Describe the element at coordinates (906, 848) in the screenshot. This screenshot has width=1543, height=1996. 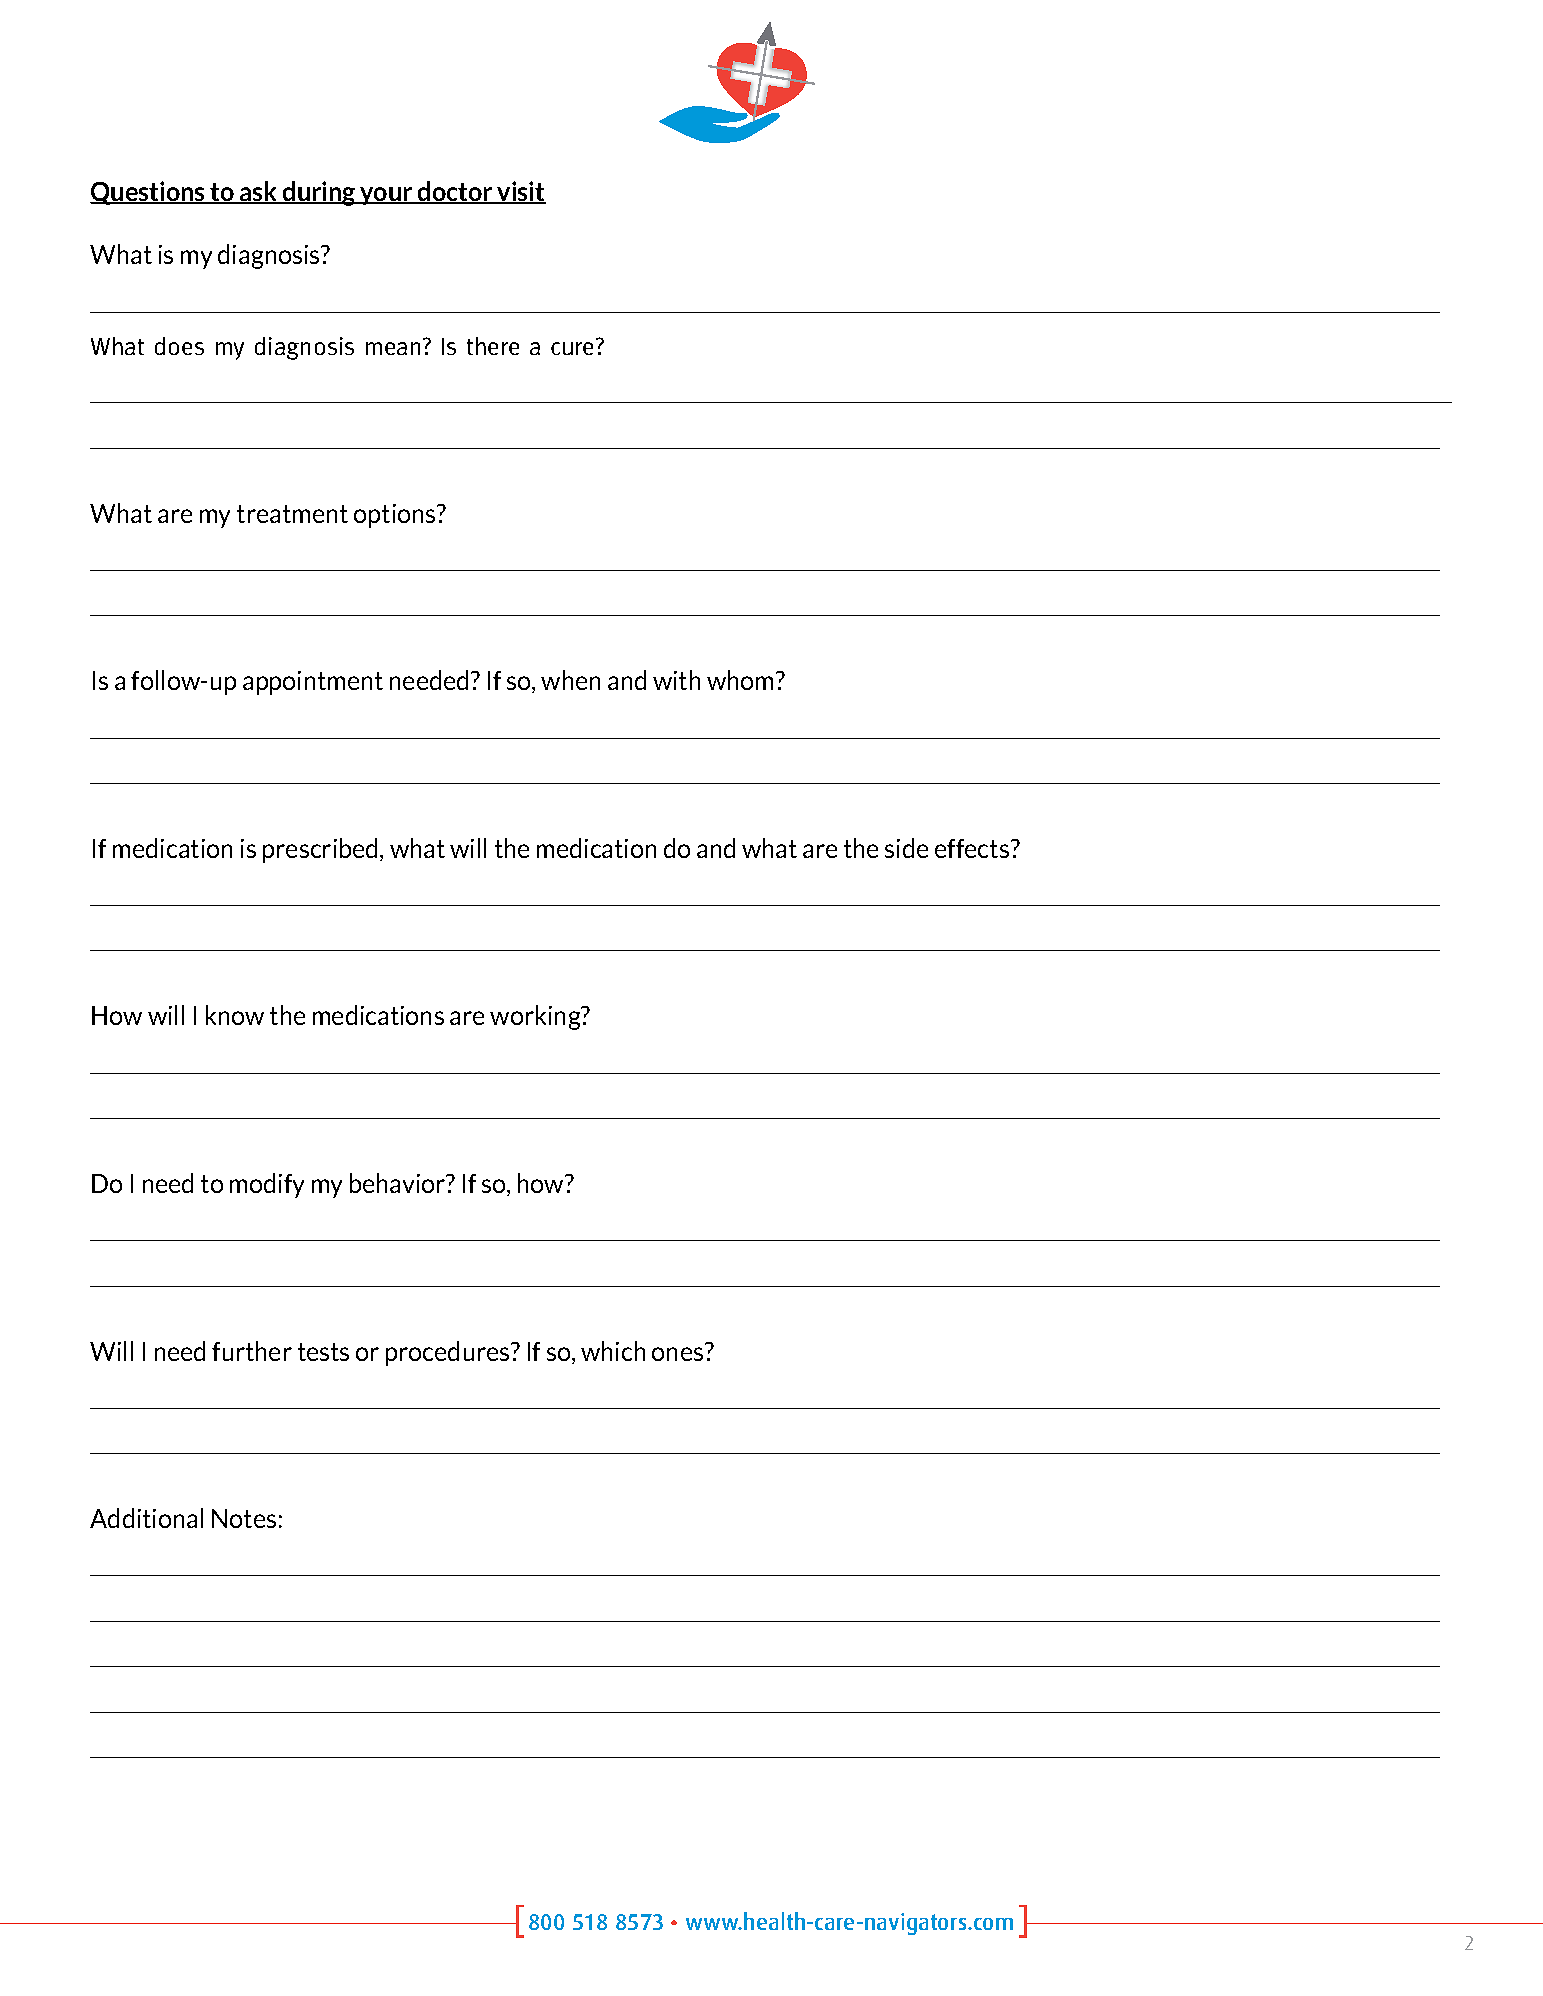
I see `side` at that location.
